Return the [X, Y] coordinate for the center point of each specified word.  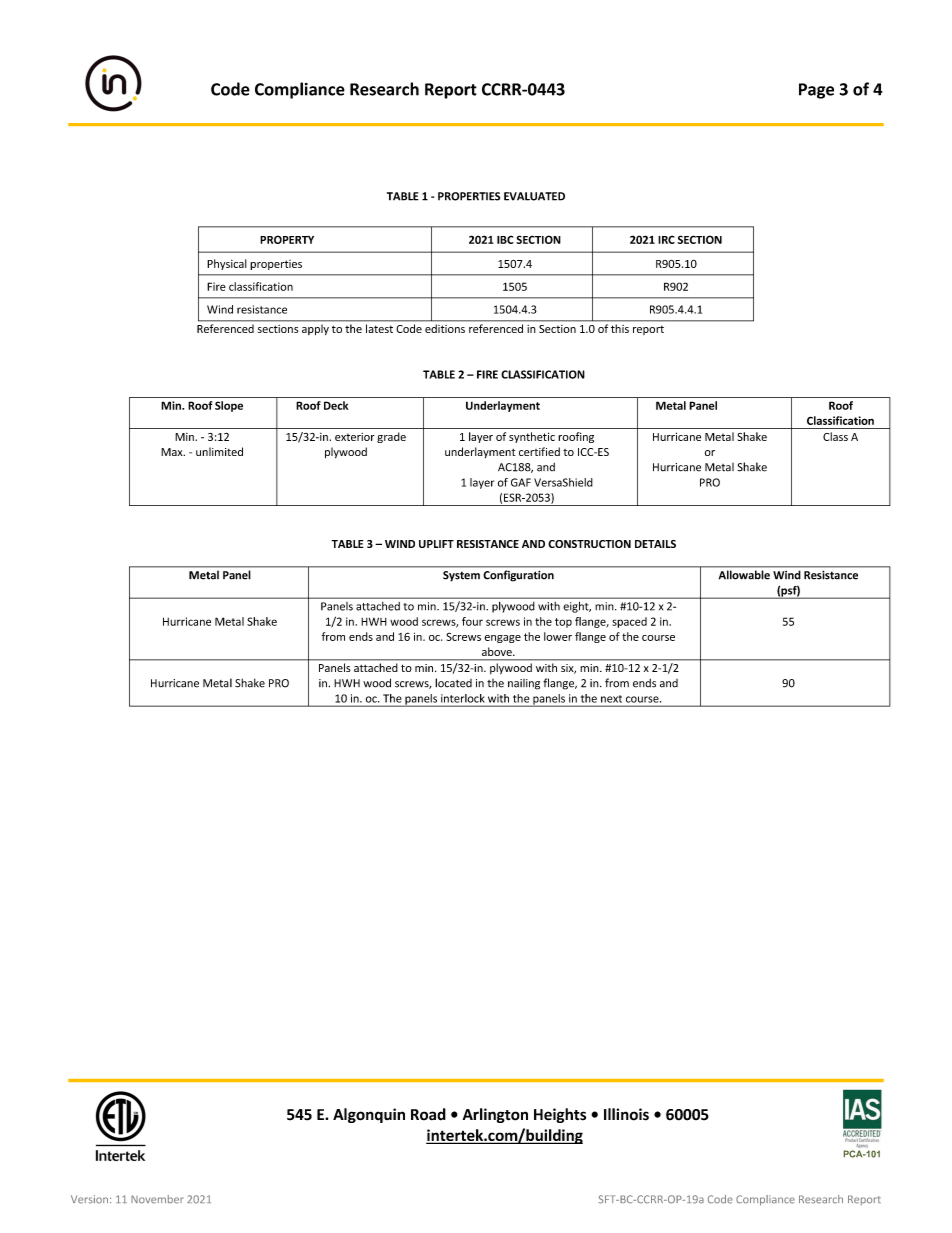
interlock [462, 698]
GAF [521, 482]
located [453, 683]
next [611, 699]
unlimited [219, 451]
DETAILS [655, 544]
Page [816, 91]
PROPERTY [287, 239]
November [157, 1199]
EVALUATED [534, 196]
